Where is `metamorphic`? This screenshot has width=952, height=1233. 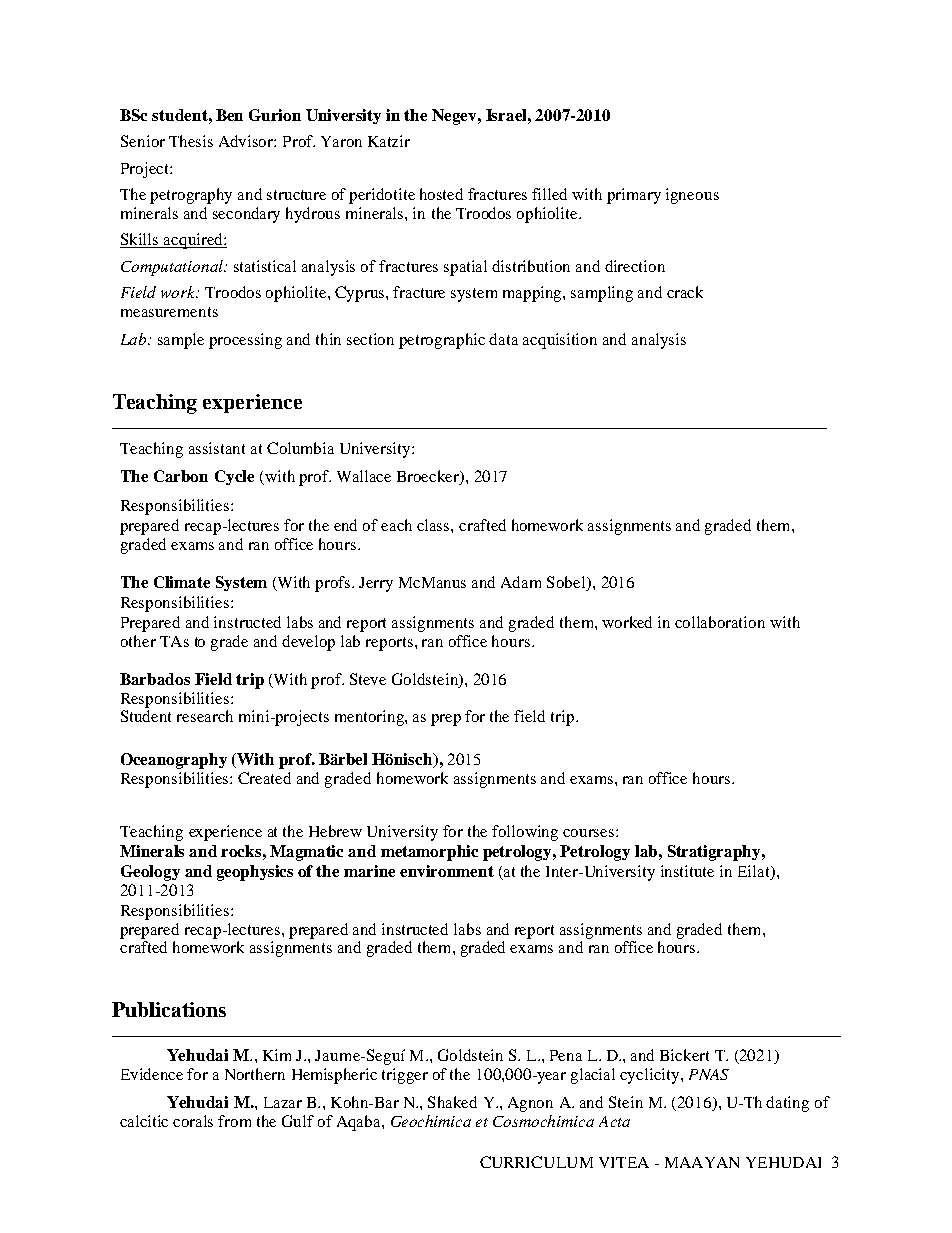 metamorphic is located at coordinates (429, 853).
